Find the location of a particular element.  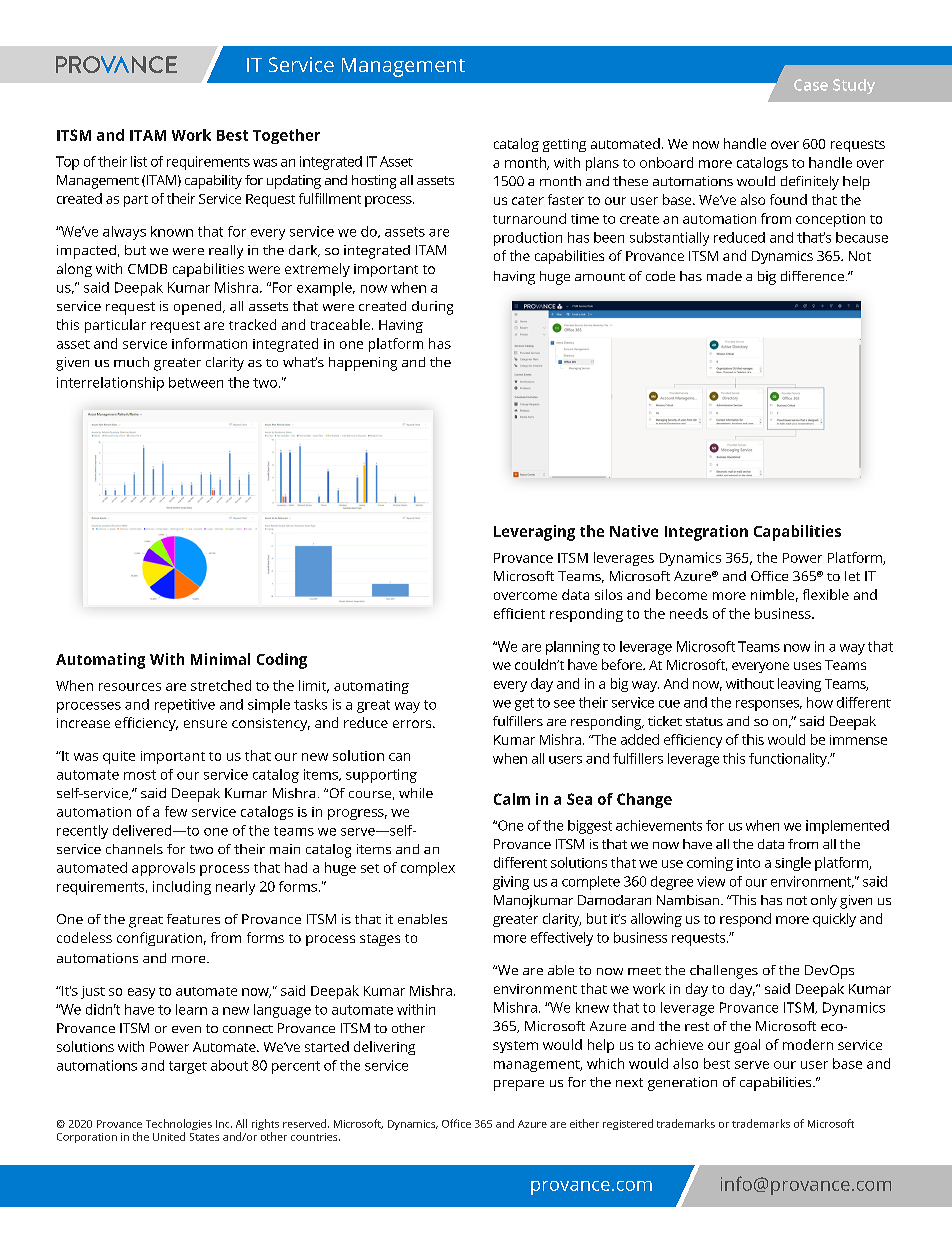

while is located at coordinates (416, 793).
